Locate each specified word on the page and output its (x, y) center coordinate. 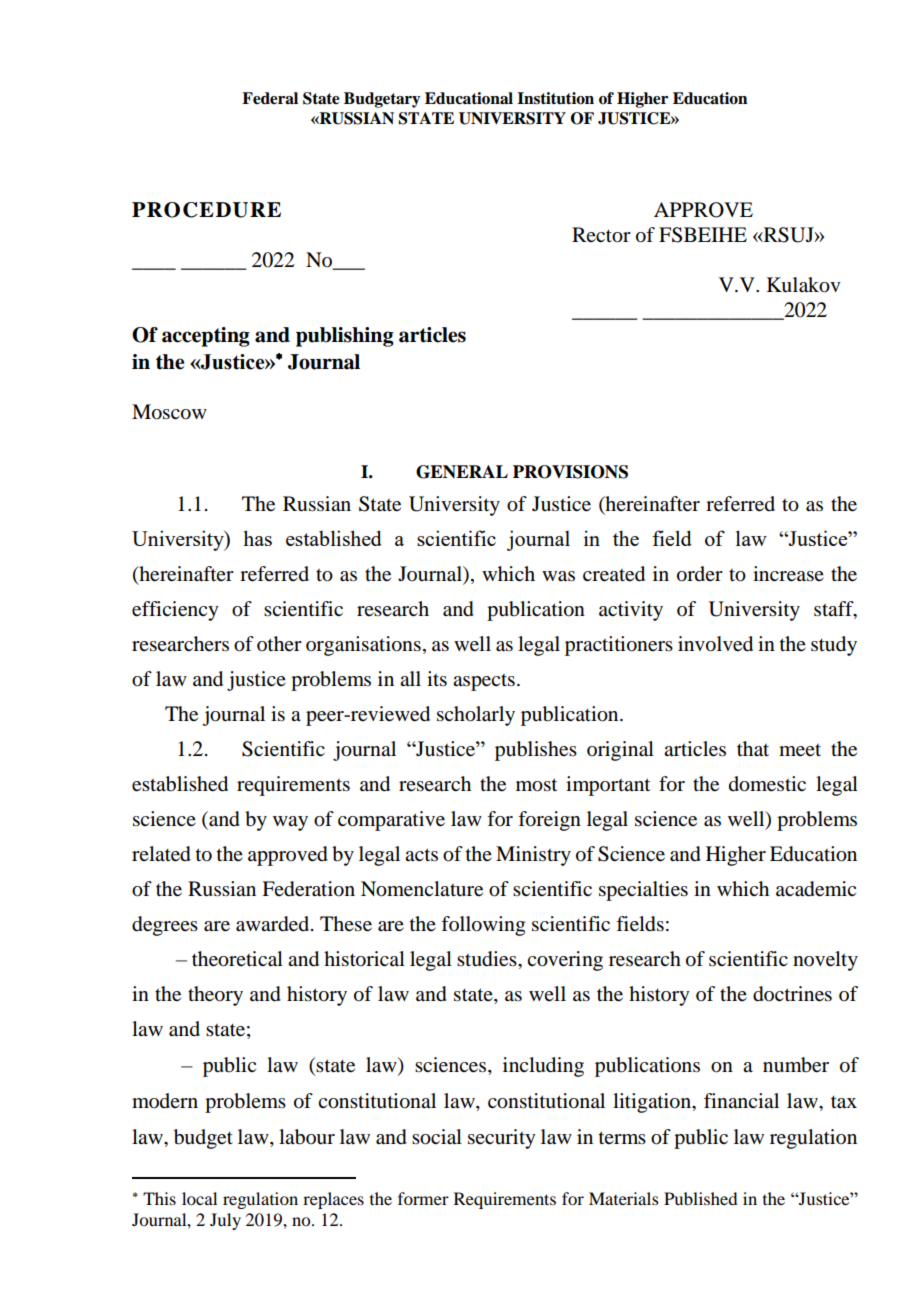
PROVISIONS (570, 472)
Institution (555, 98)
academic (816, 889)
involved (715, 644)
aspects (484, 682)
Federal (270, 98)
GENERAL (462, 472)
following (483, 926)
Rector (601, 235)
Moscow (169, 412)
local (199, 1198)
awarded (274, 924)
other (279, 644)
